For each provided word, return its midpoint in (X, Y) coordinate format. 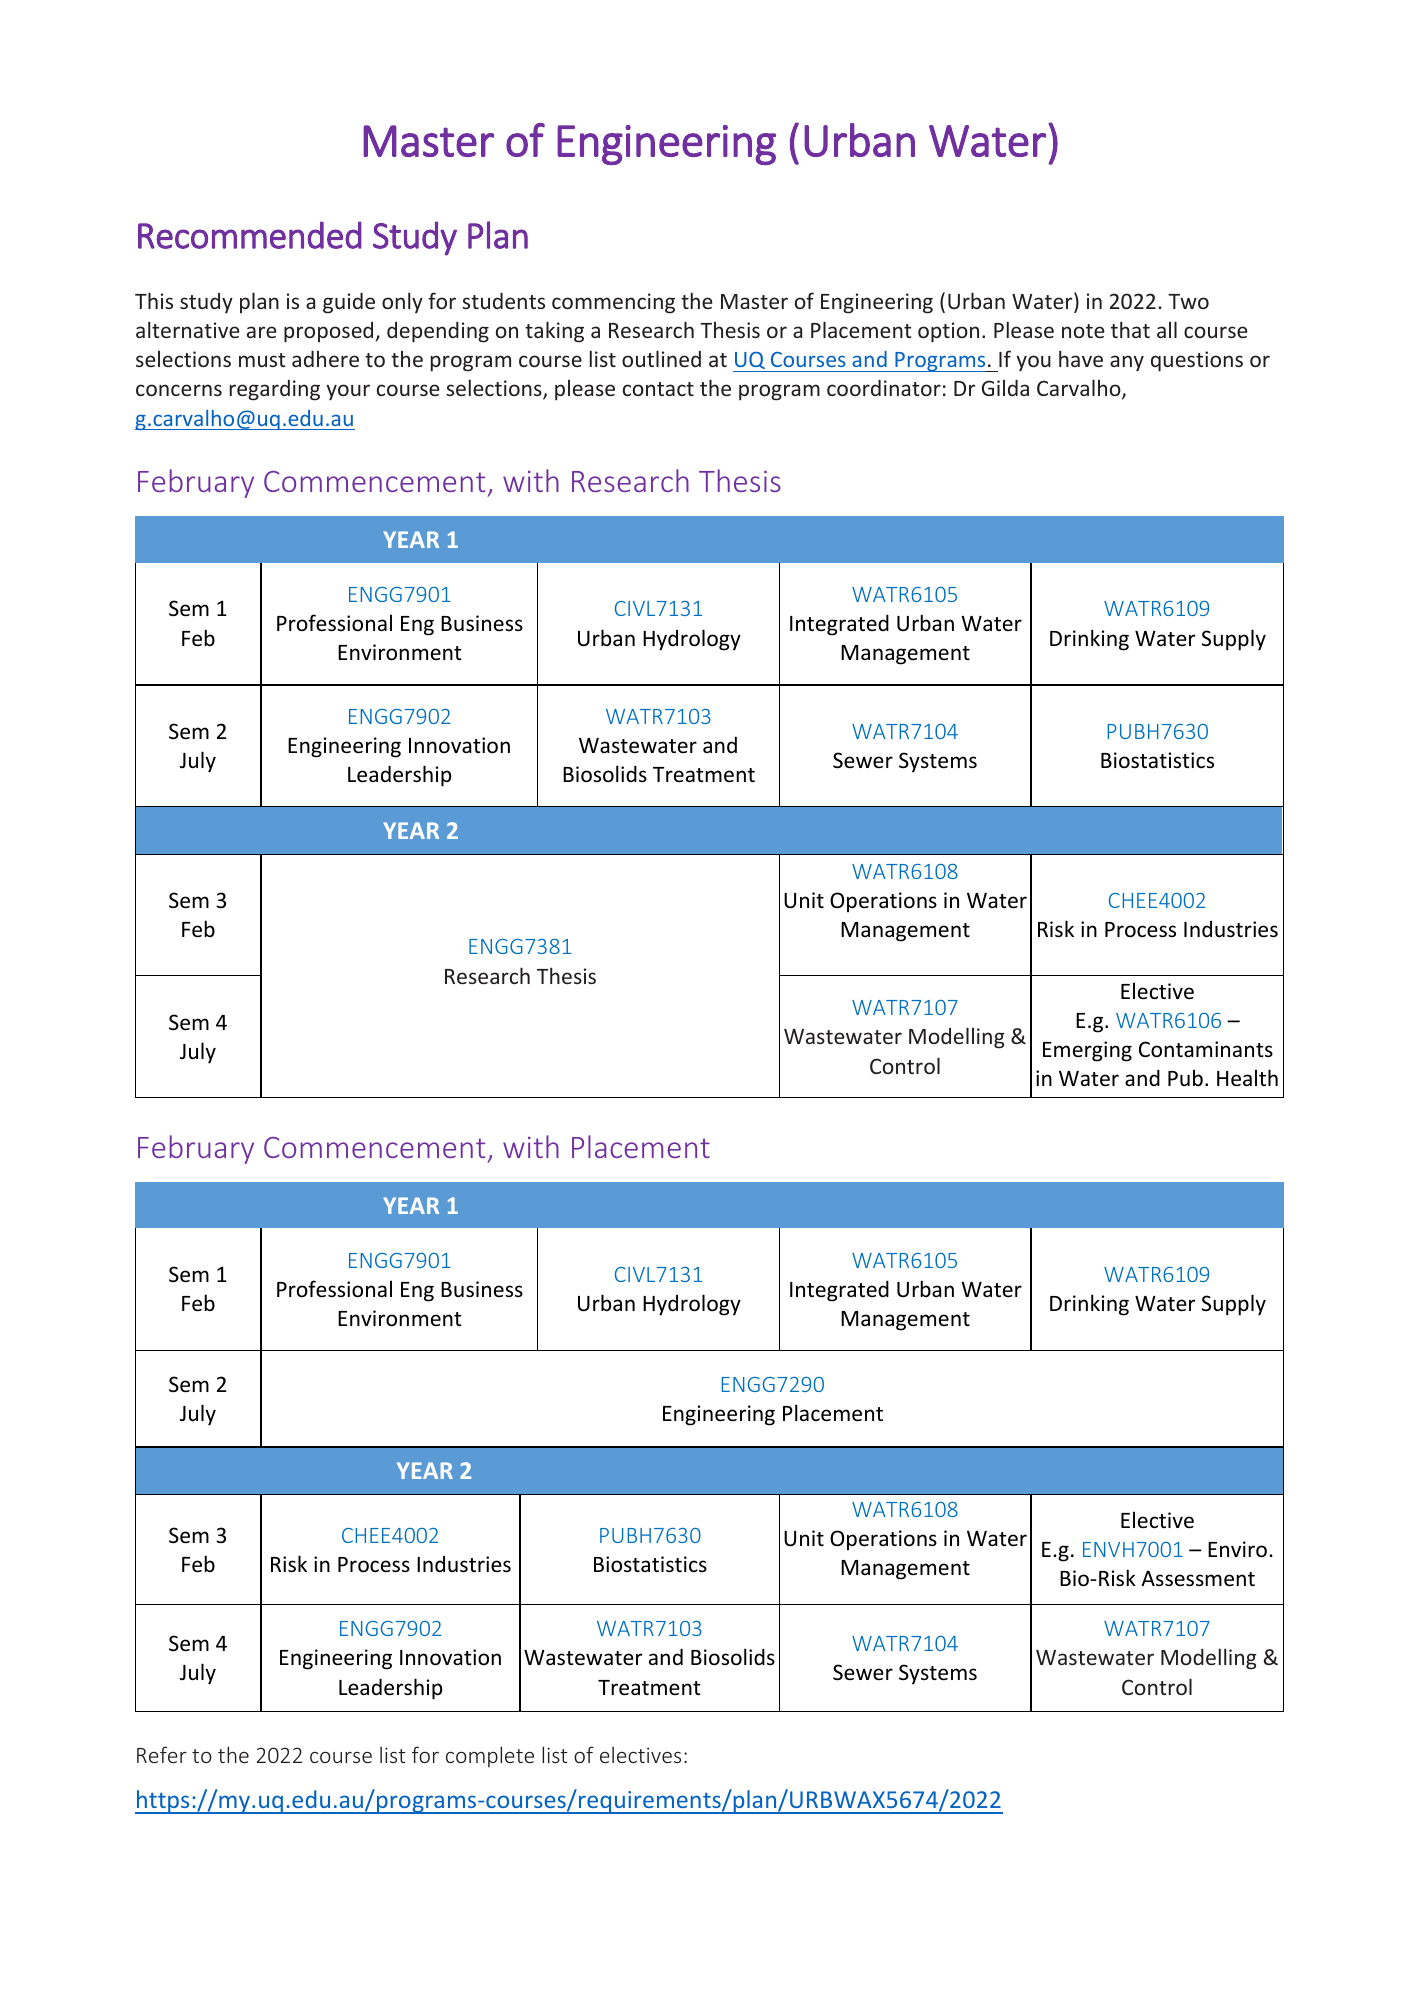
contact (658, 389)
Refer (162, 1754)
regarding (275, 390)
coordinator (884, 388)
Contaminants (1206, 1049)
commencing (613, 303)
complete (490, 1756)
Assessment (1198, 1579)
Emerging (1087, 1051)
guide (349, 303)
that (1130, 329)
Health (1247, 1078)
